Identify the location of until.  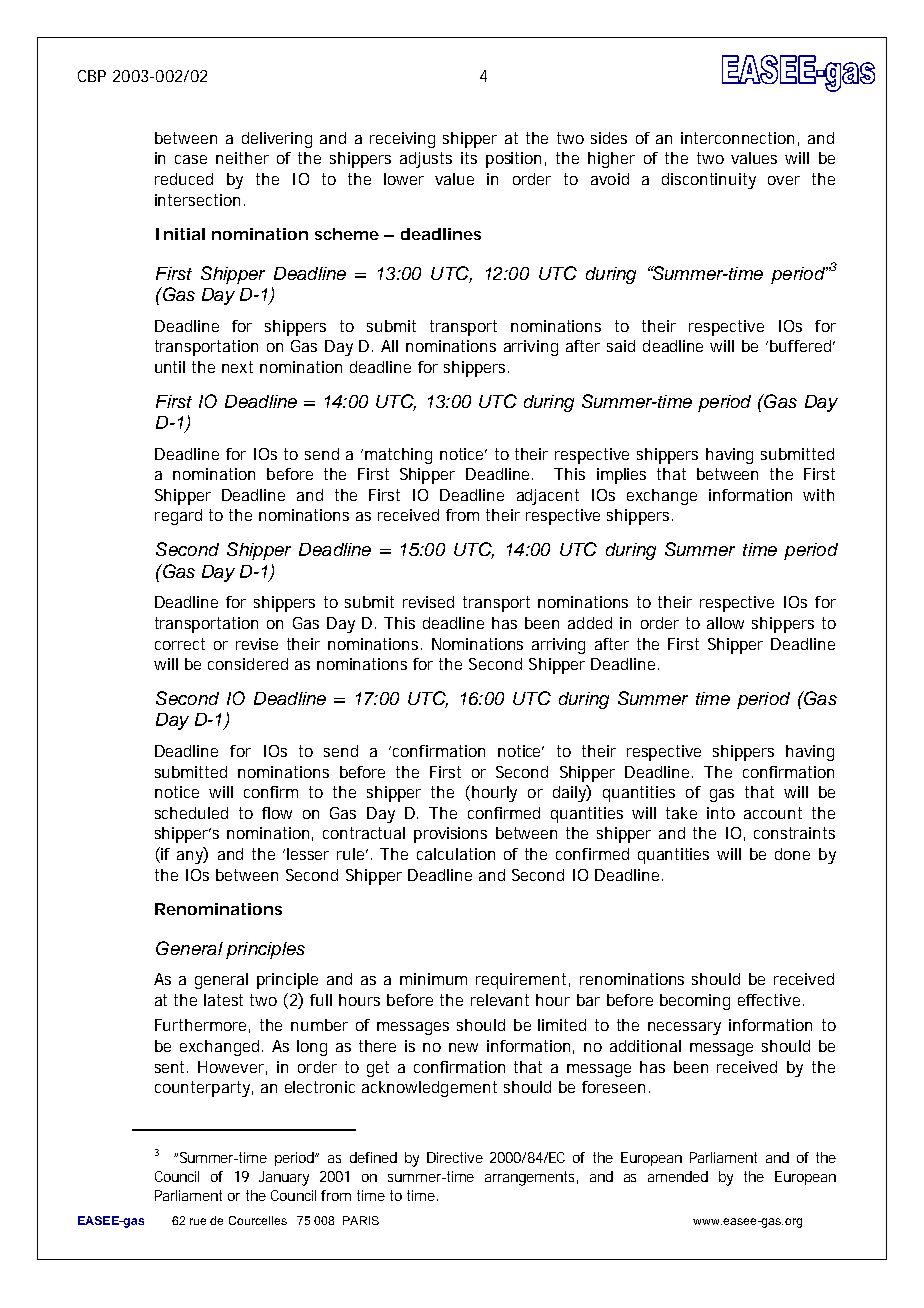
(170, 367).
